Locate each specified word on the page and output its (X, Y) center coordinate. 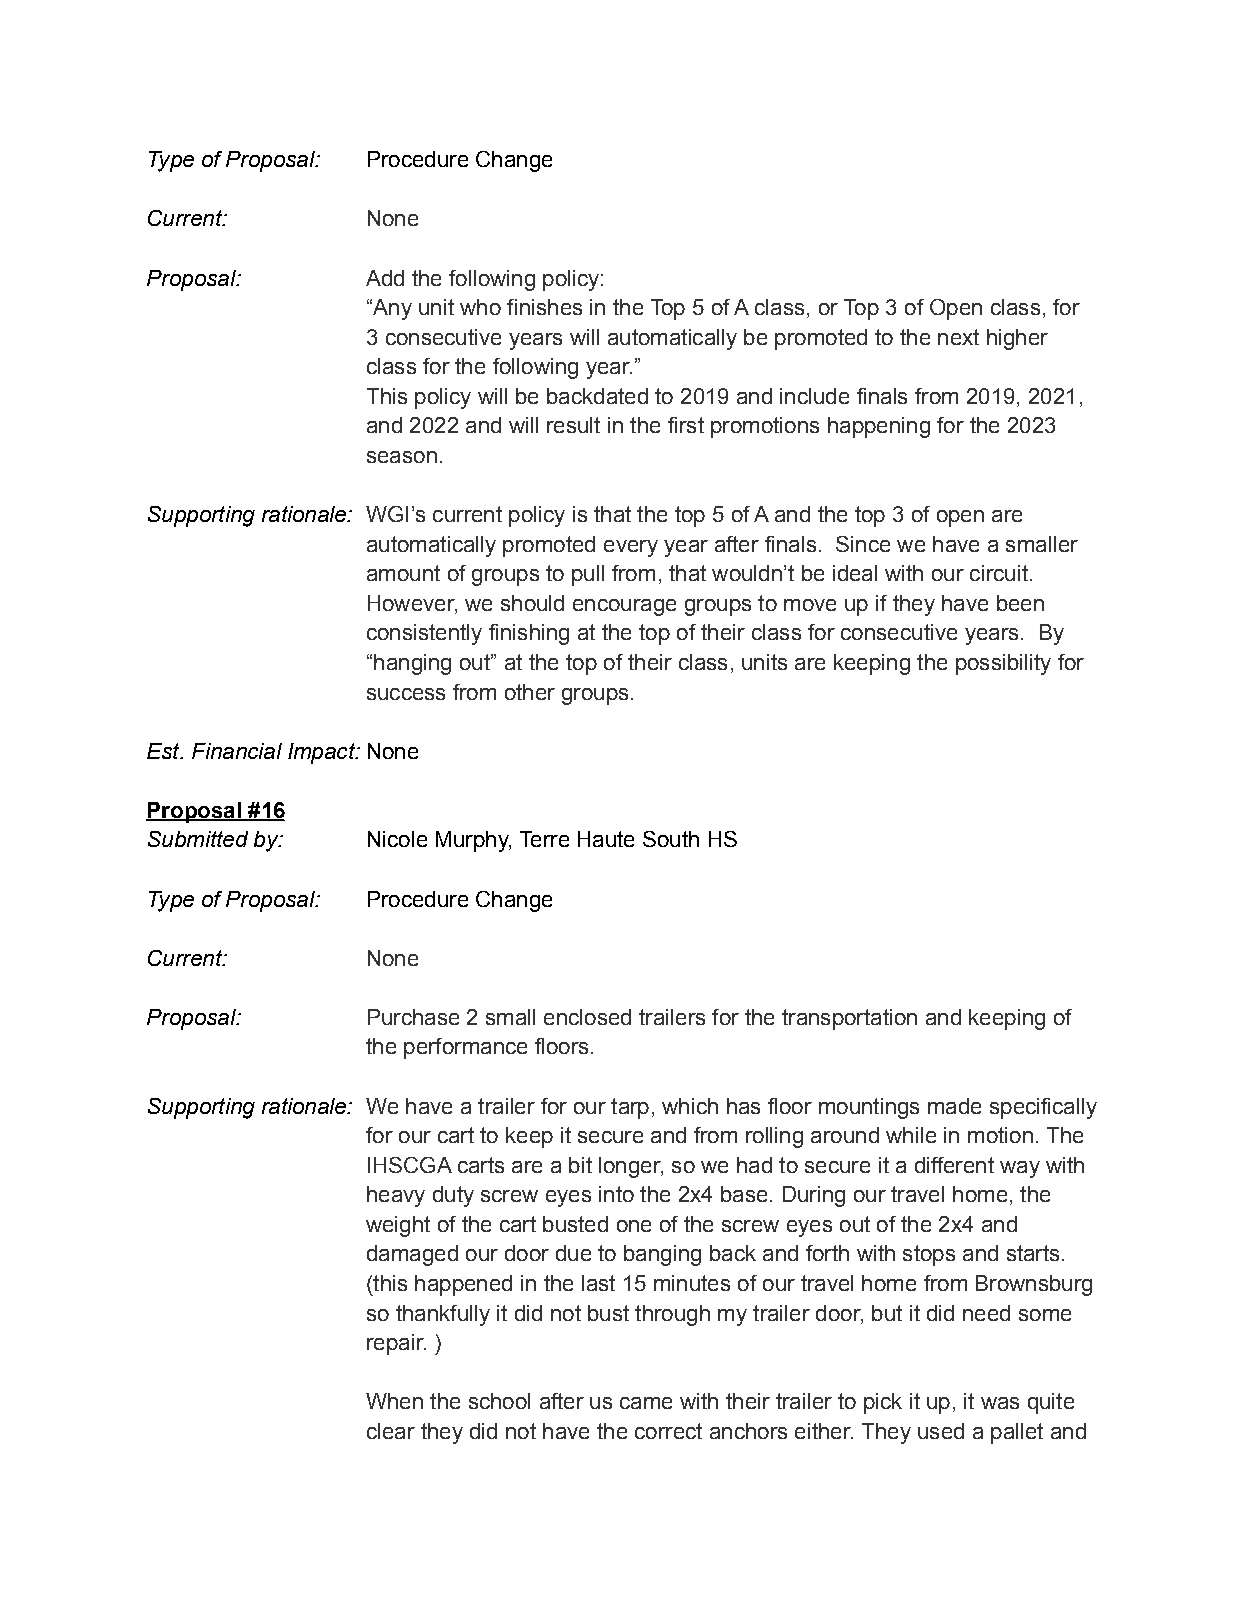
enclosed (587, 1017)
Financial (237, 751)
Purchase (413, 1017)
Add (385, 278)
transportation (849, 1019)
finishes (544, 307)
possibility (1003, 664)
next (958, 337)
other (530, 692)
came (646, 1403)
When (394, 1401)
